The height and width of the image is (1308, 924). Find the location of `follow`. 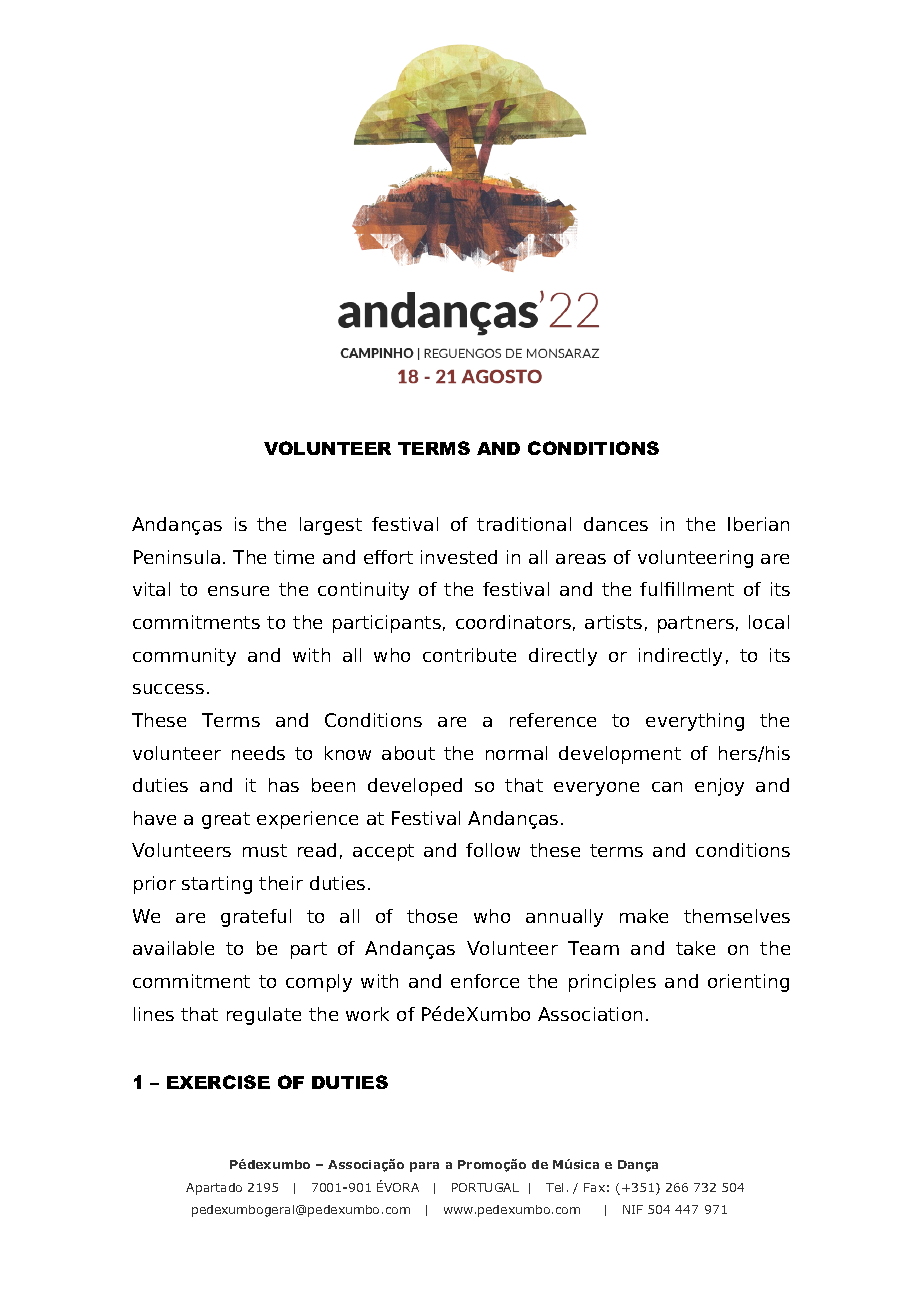

follow is located at coordinates (493, 850).
